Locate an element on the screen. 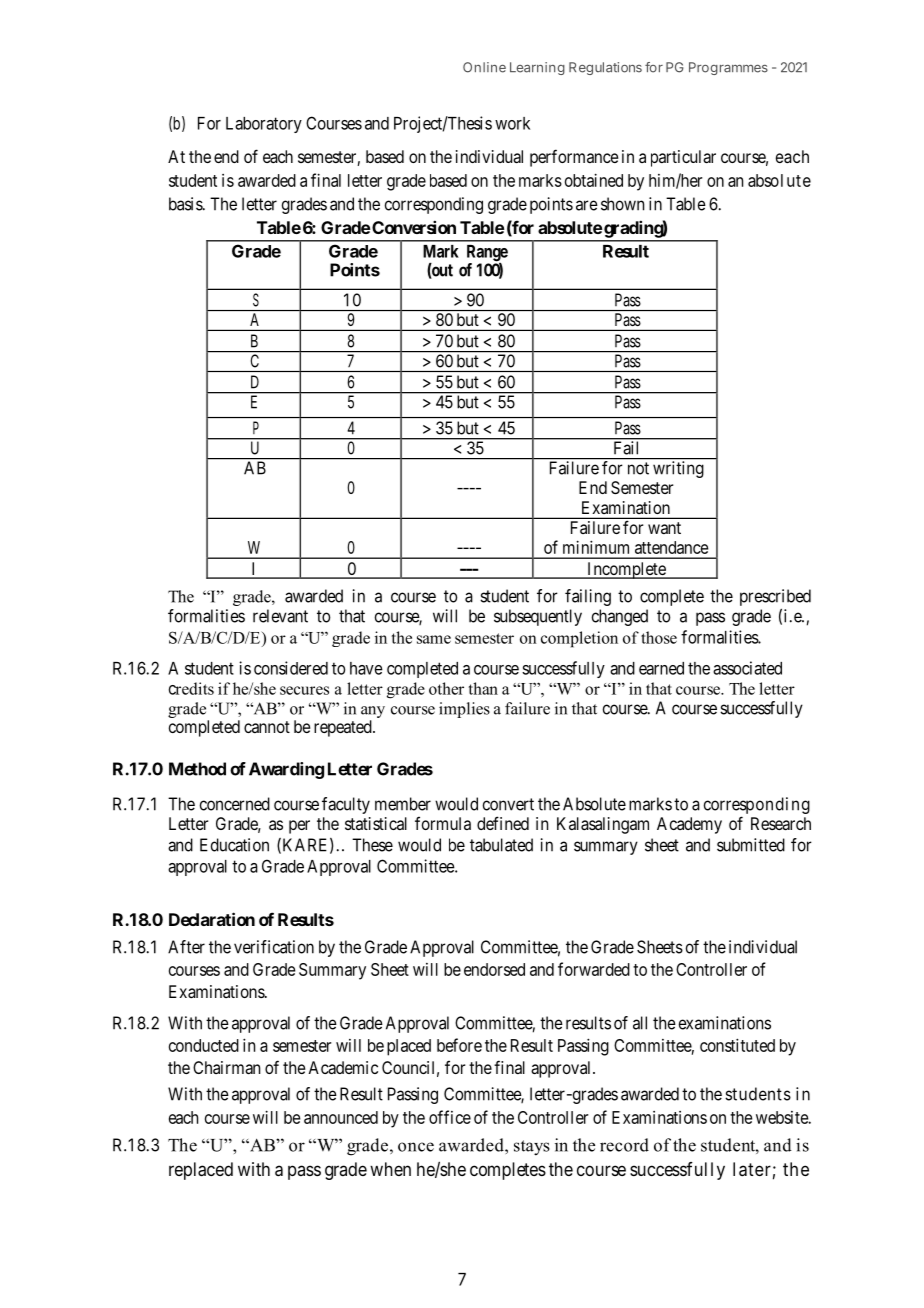  Chairman is located at coordinates (226, 1067).
